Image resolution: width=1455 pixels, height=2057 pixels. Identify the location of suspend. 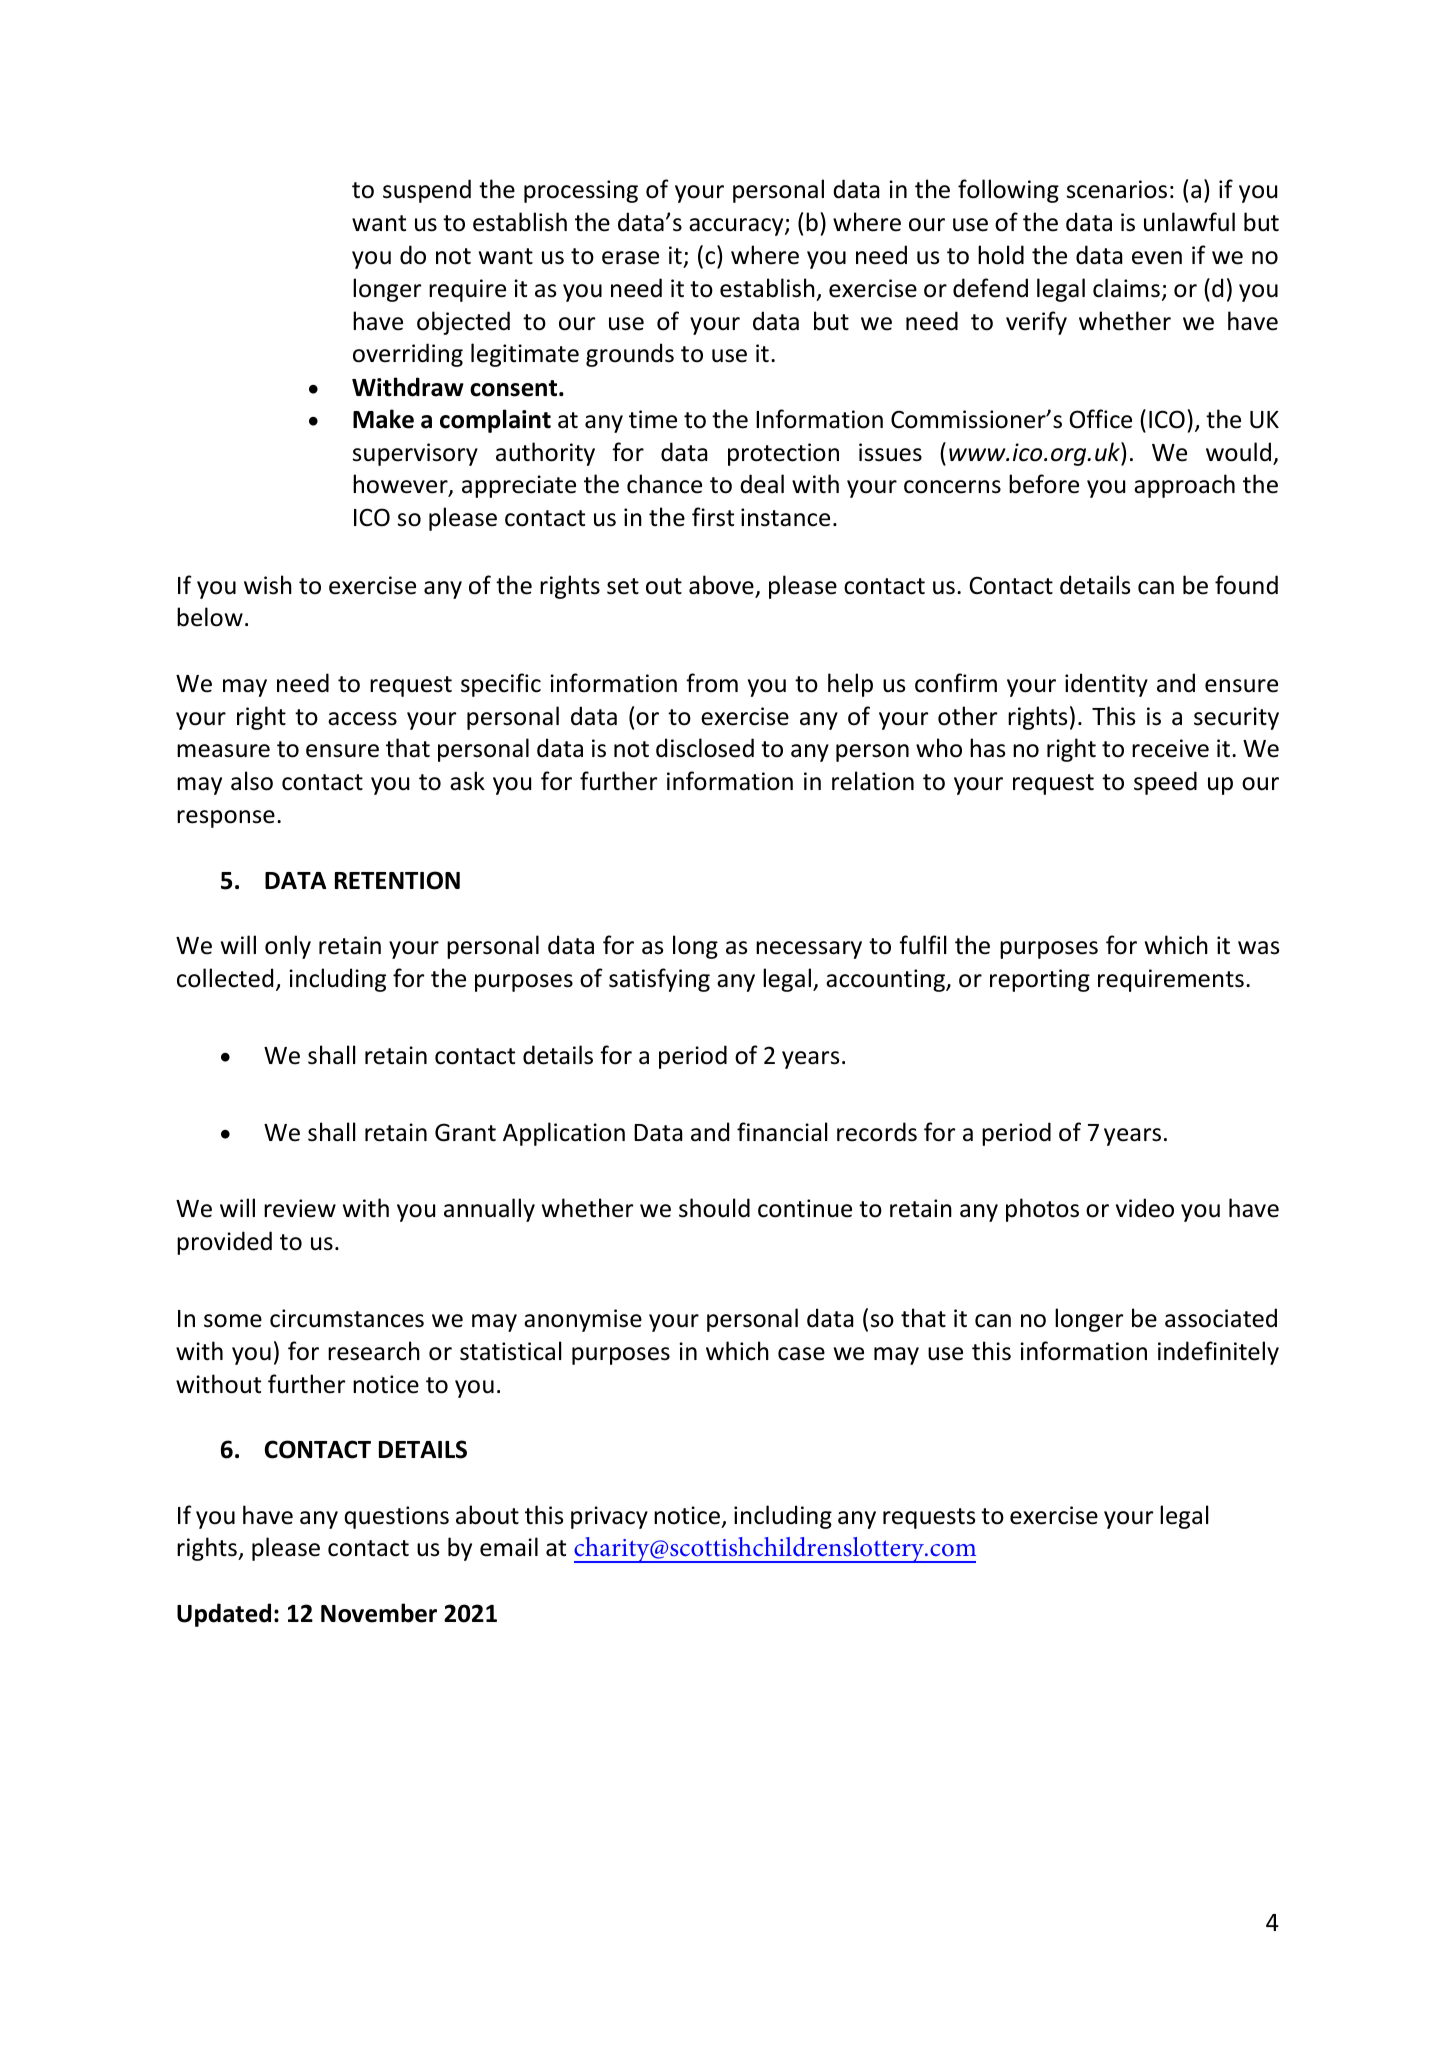
(427, 191).
